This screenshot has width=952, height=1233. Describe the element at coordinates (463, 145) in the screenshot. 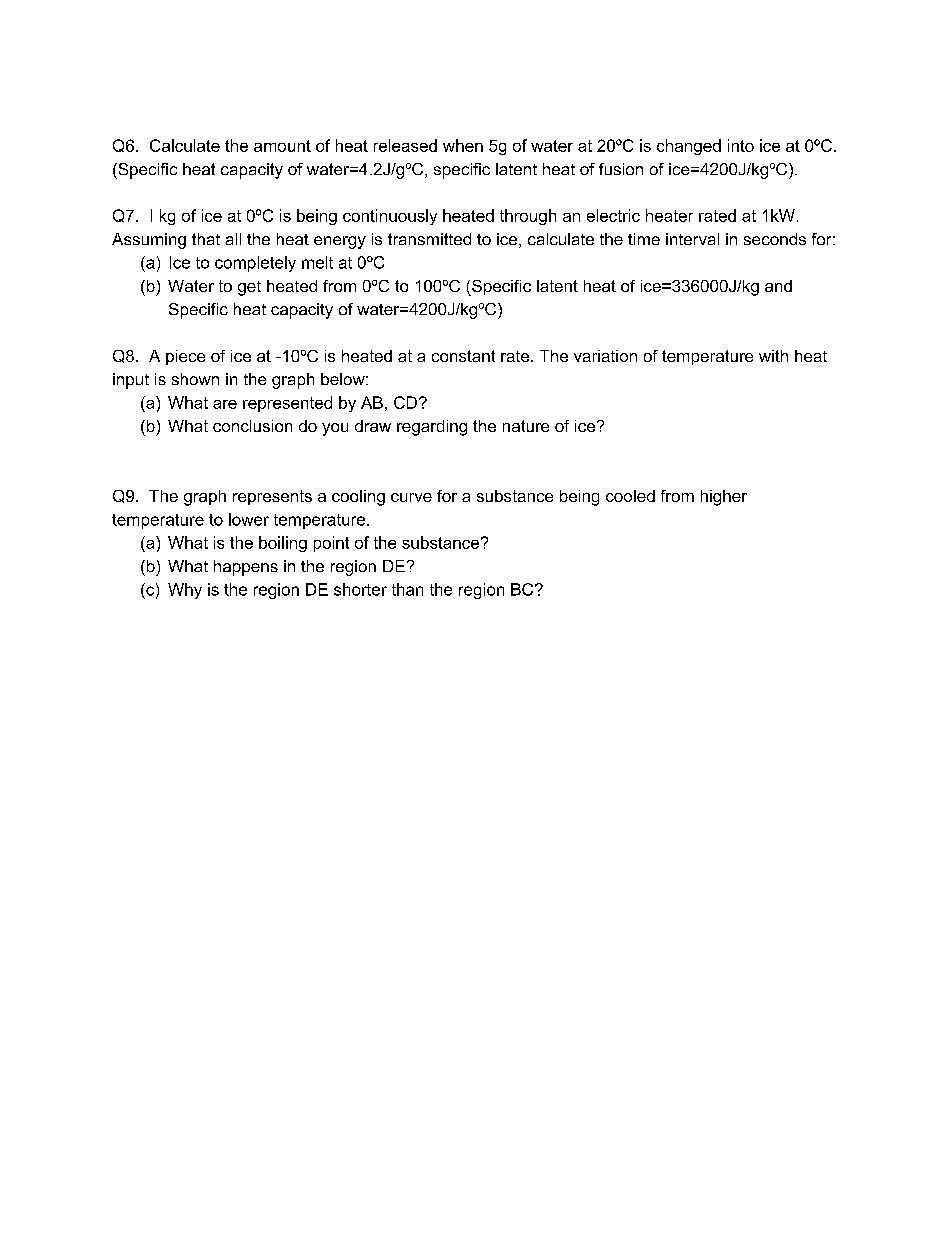

I see `when` at that location.
